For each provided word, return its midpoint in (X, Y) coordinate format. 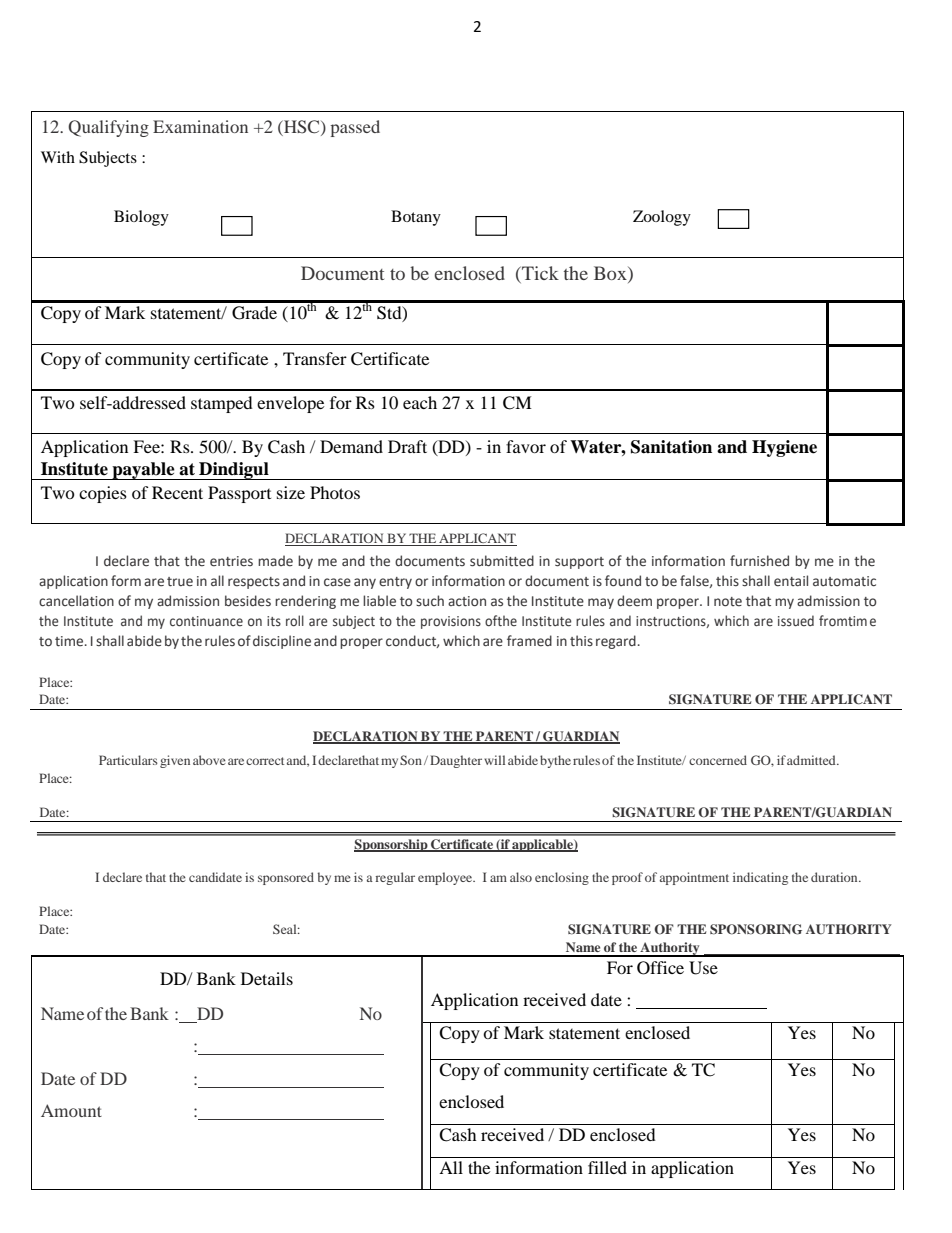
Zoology (662, 218)
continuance (206, 621)
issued (796, 620)
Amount (71, 1110)
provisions (451, 622)
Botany (416, 218)
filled (607, 1167)
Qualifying (108, 128)
